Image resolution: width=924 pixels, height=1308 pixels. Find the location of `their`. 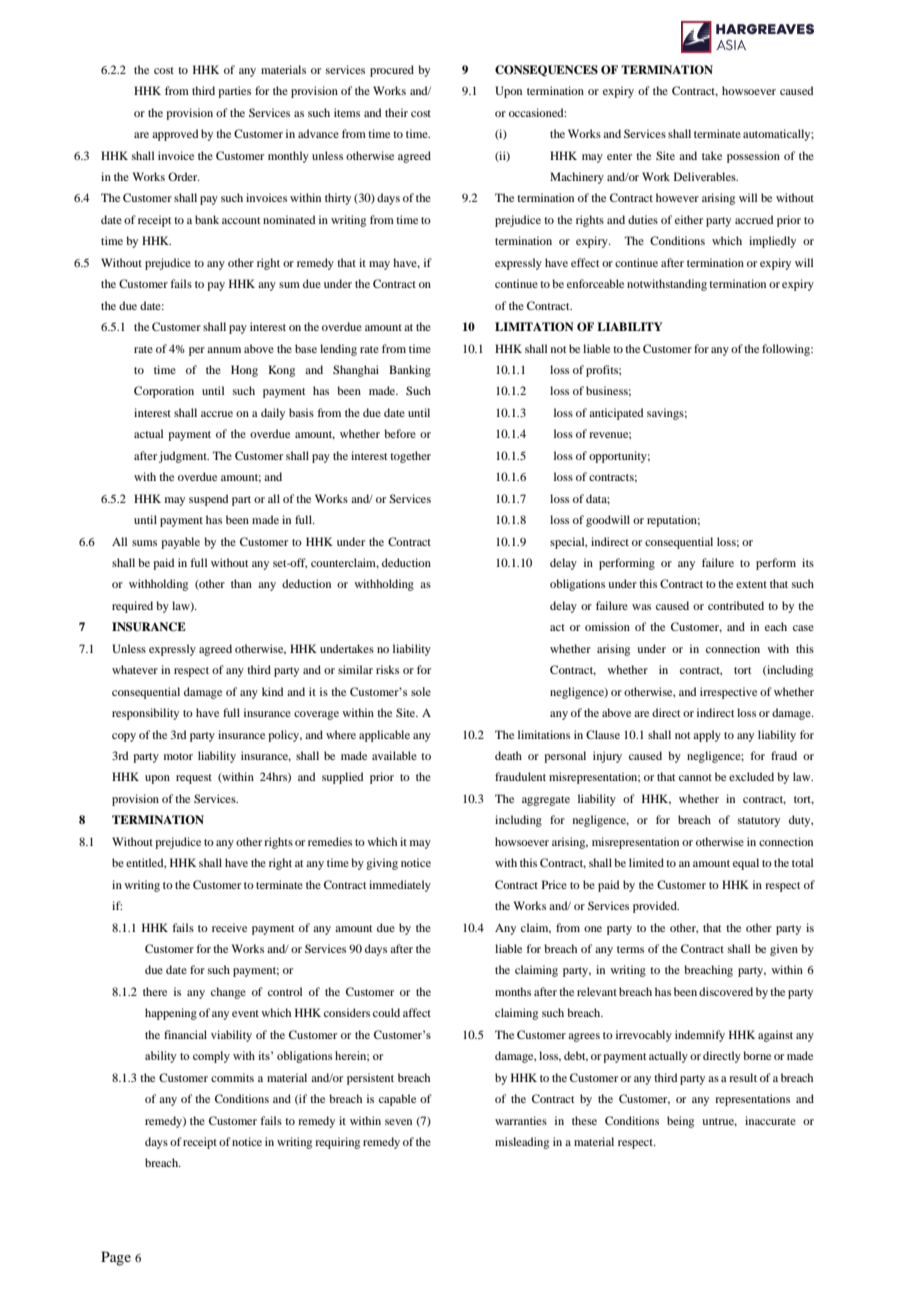

their is located at coordinates (396, 112).
